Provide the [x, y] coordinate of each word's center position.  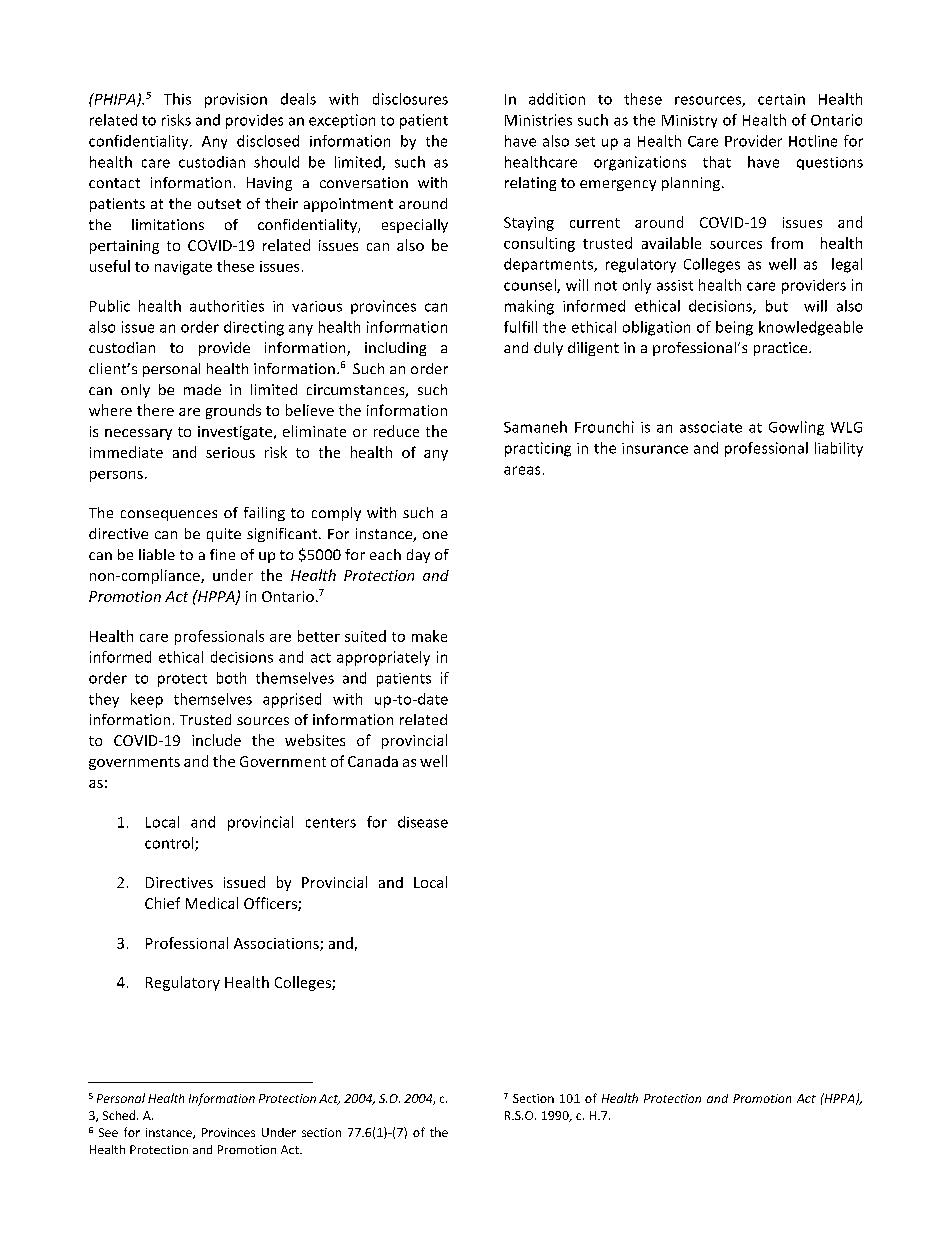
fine [222, 554]
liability [839, 449]
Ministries [538, 120]
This [177, 99]
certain [781, 99]
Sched [120, 1115]
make [429, 636]
